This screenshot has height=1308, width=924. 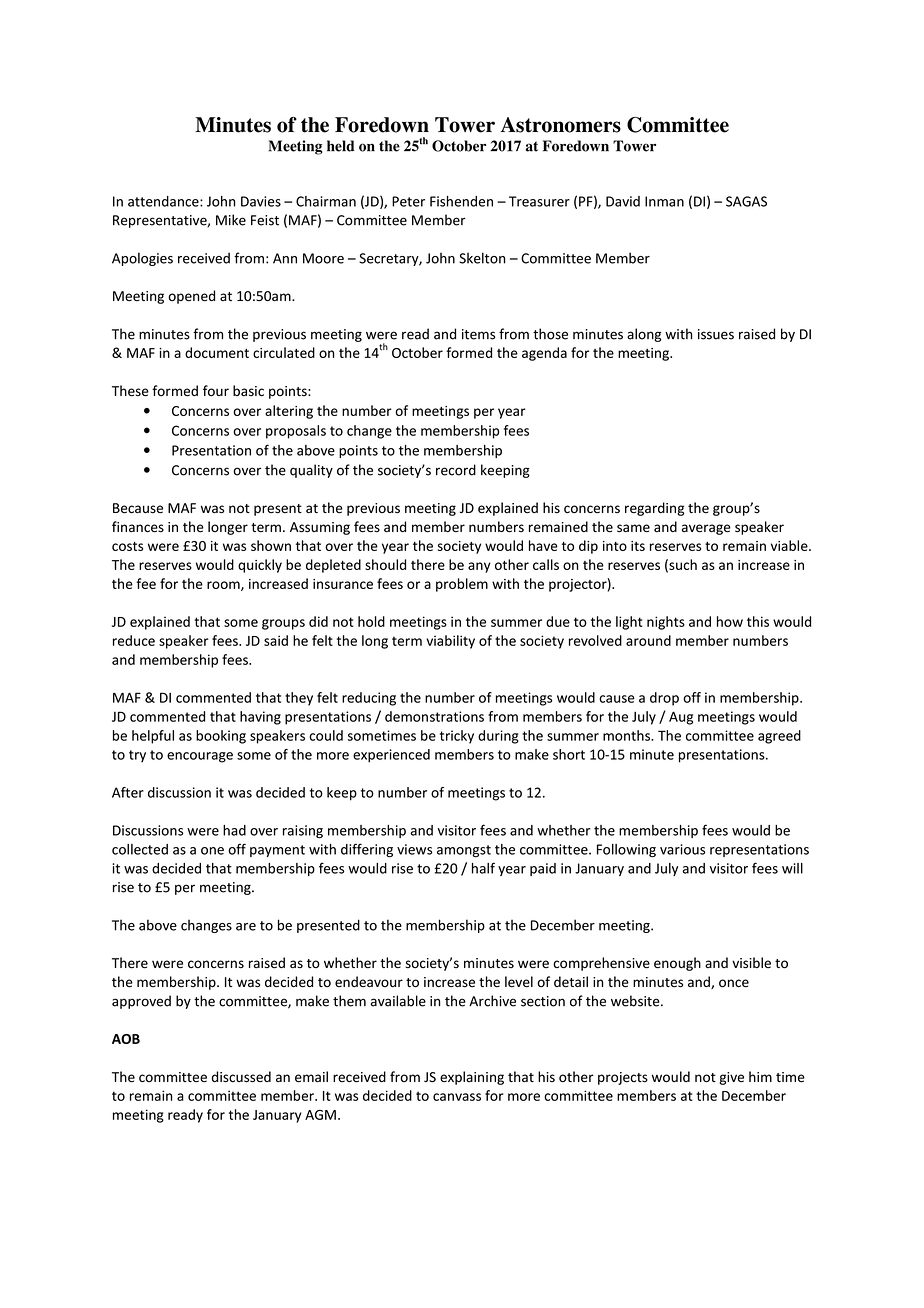 What do you see at coordinates (681, 718) in the screenshot?
I see `Aug` at bounding box center [681, 718].
